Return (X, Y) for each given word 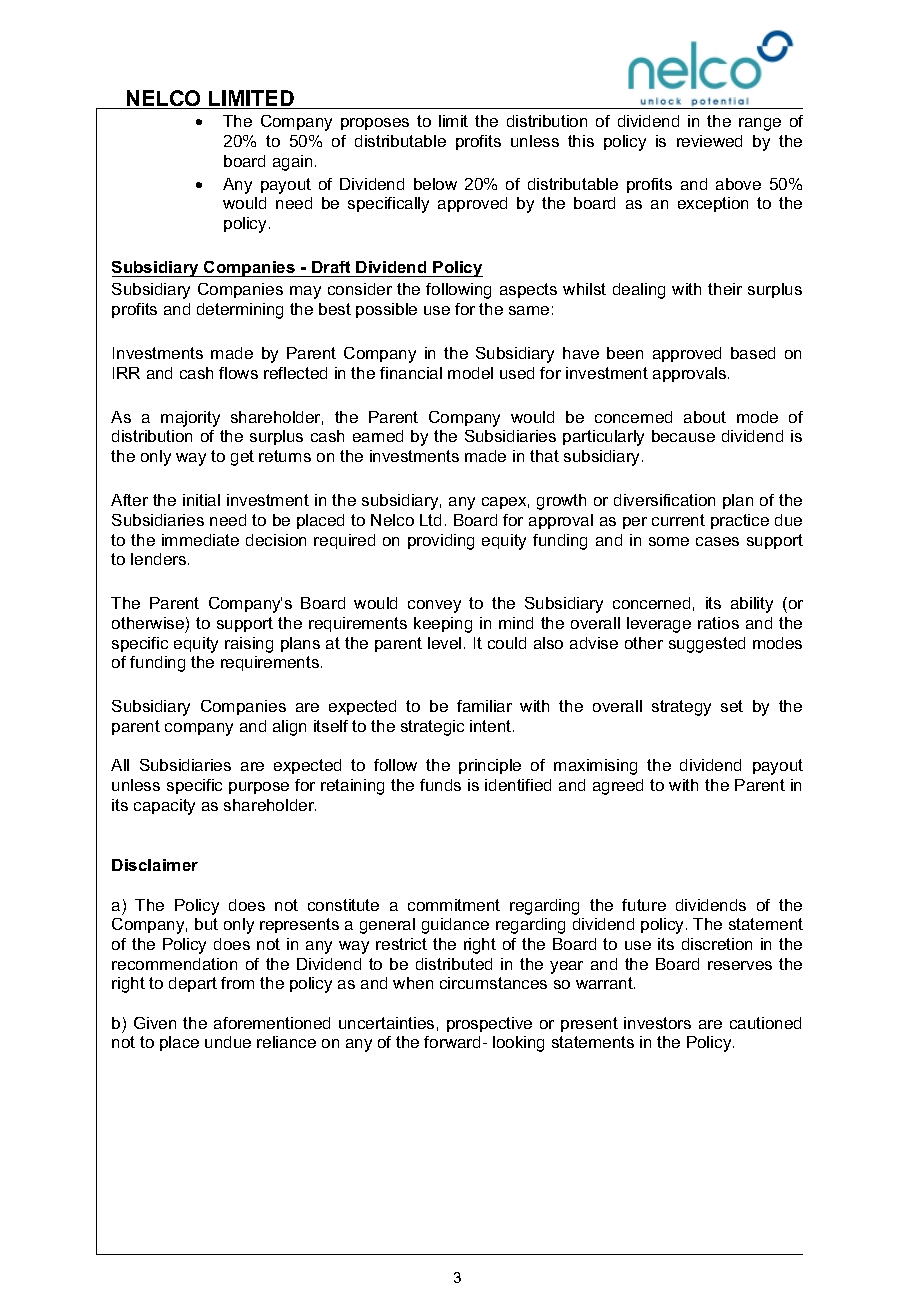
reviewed (709, 141)
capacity (164, 807)
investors (657, 1023)
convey (434, 606)
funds (440, 785)
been (625, 353)
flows (238, 373)
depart (193, 984)
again (292, 163)
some (669, 541)
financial (411, 373)
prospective (489, 1024)
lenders (160, 559)
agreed (618, 787)
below (435, 184)
